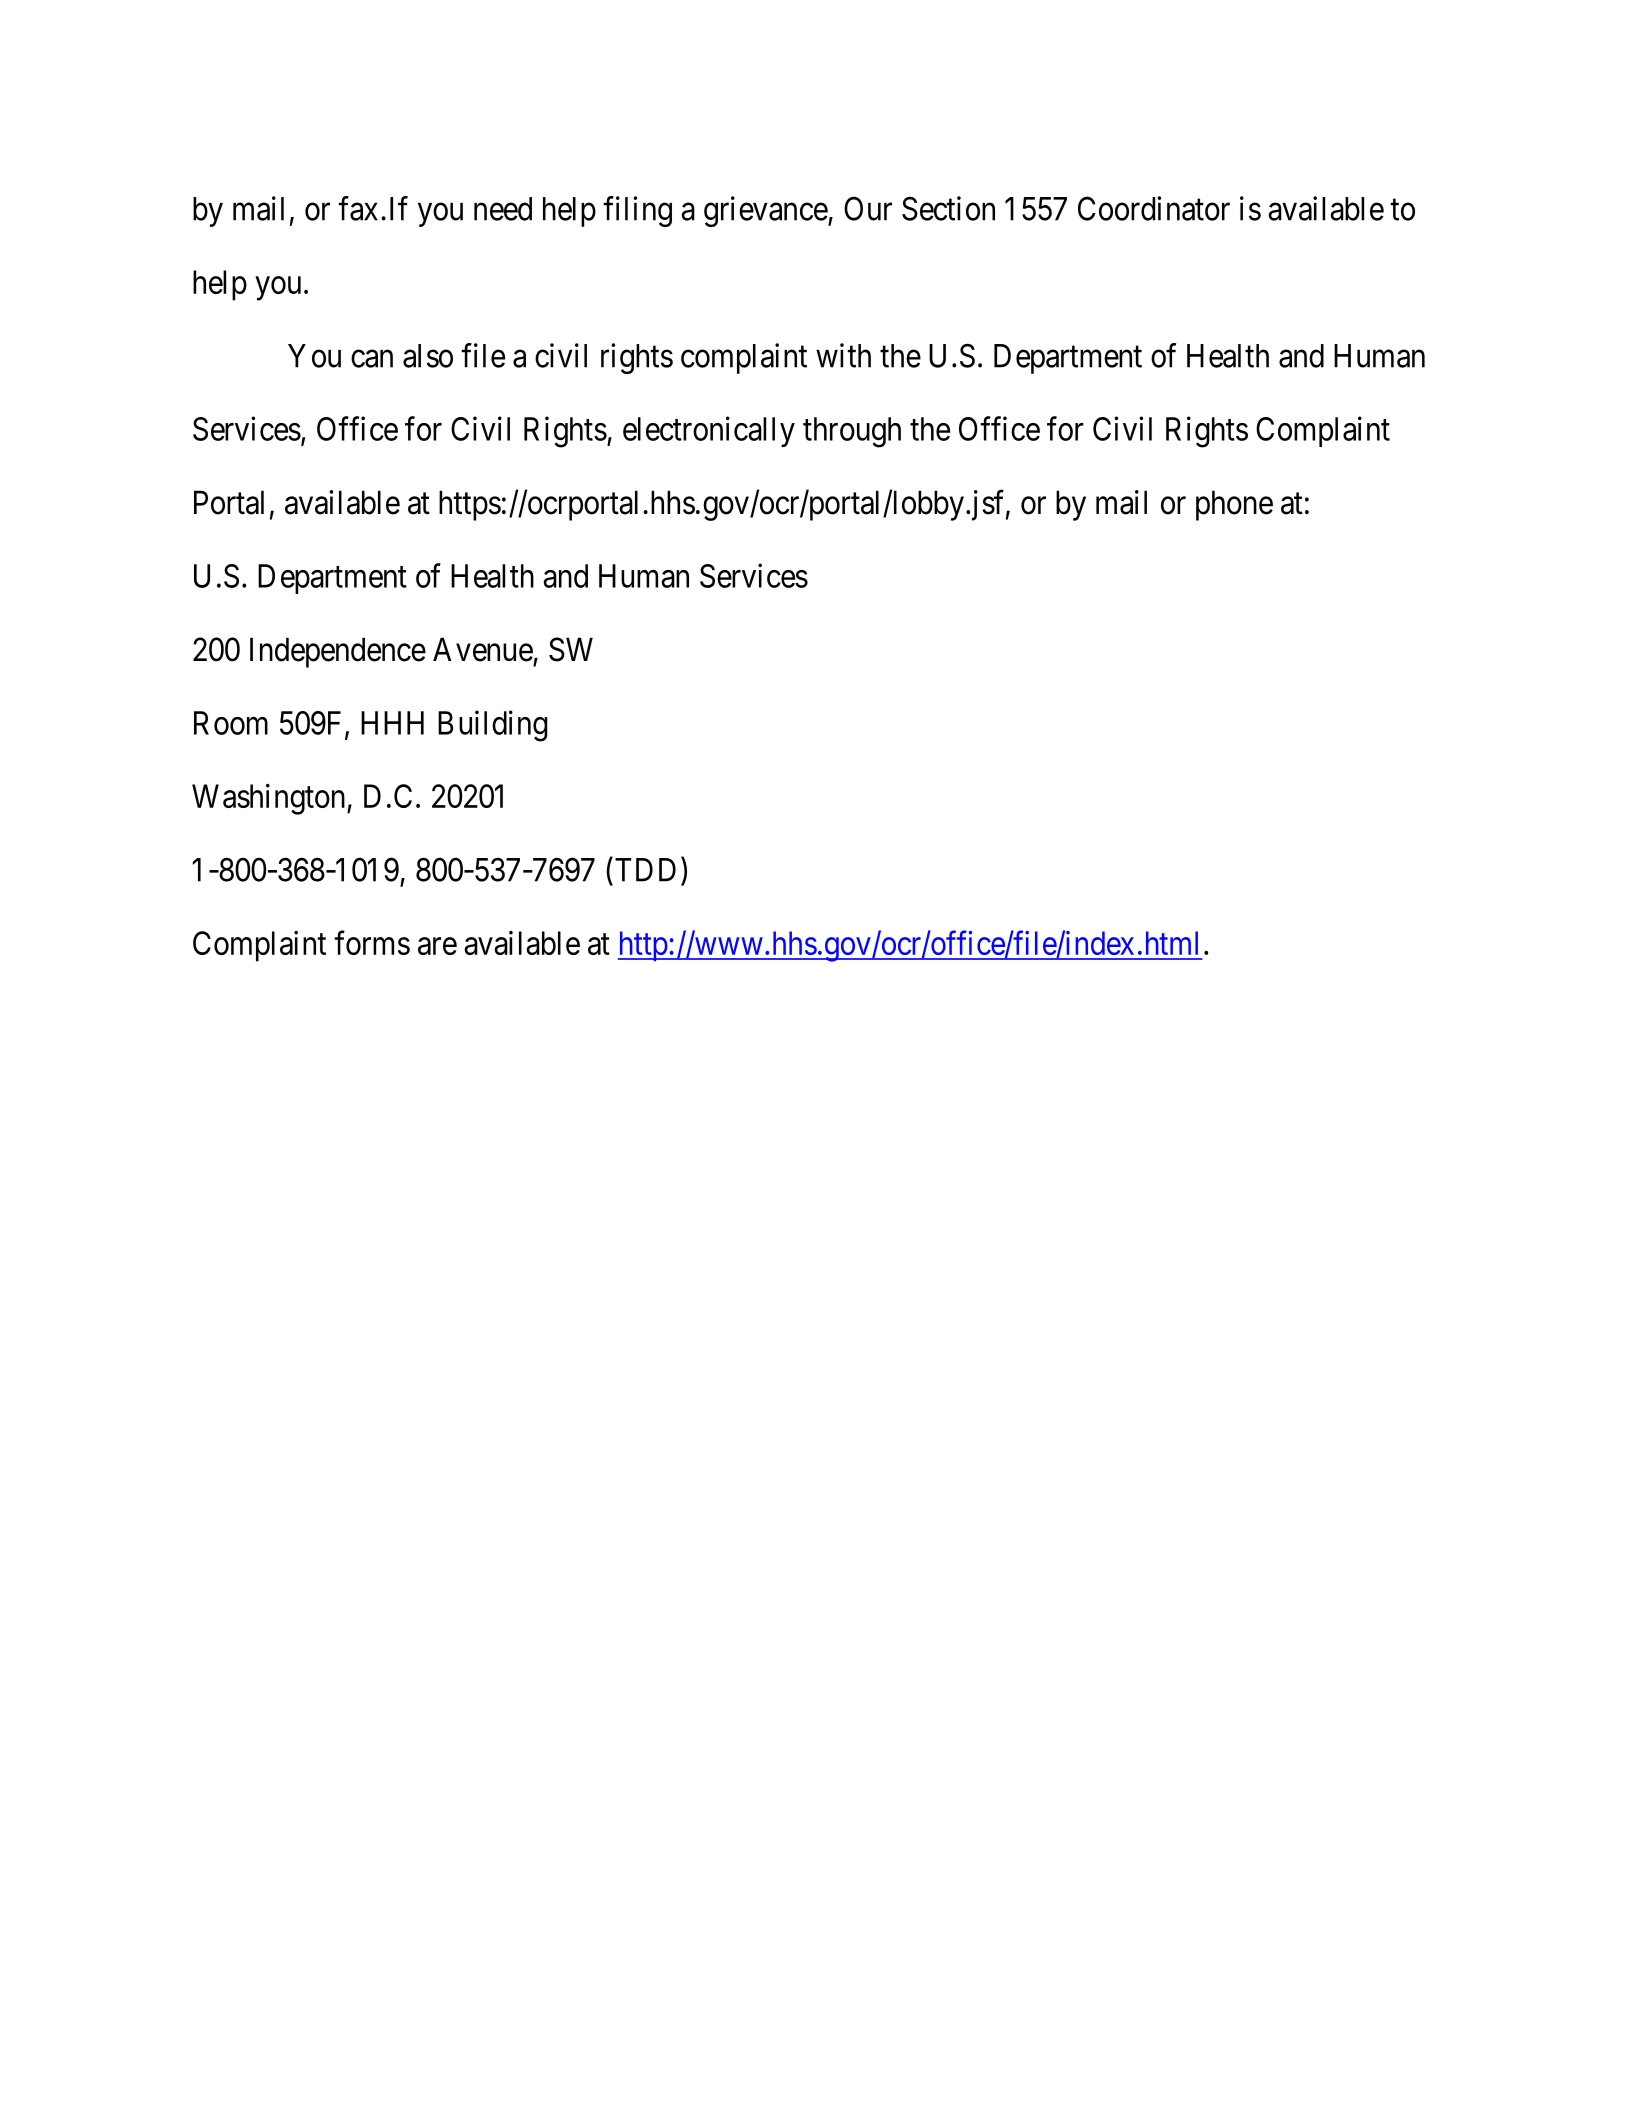 The width and height of the screenshot is (1628, 2107). What do you see at coordinates (1154, 208) in the screenshot?
I see `Coordinator` at bounding box center [1154, 208].
